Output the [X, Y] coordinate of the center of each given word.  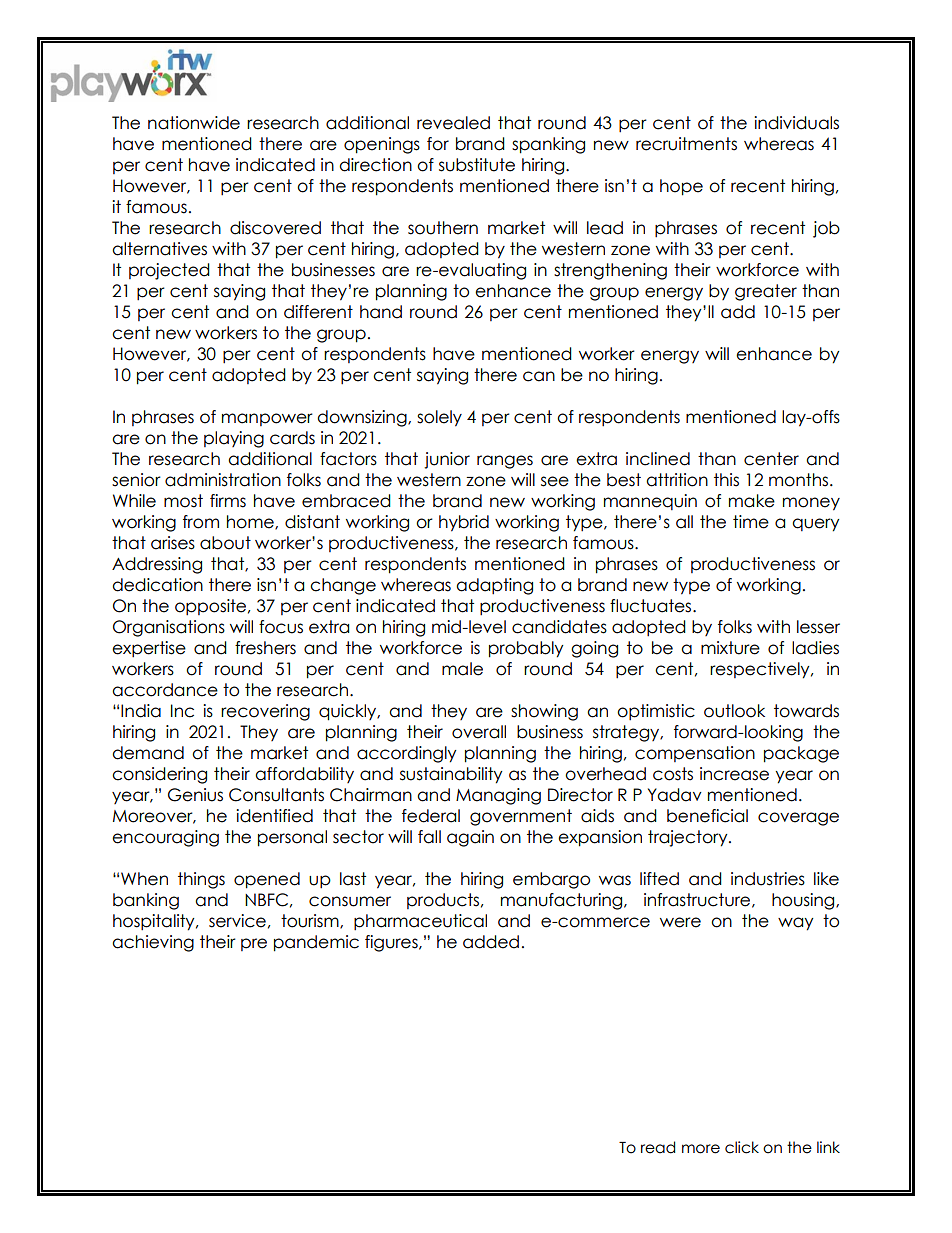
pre [254, 944]
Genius [195, 795]
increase [734, 774]
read [658, 1147]
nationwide [194, 123]
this [726, 480]
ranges [505, 462]
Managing [498, 796]
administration [223, 480]
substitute [477, 165]
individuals [796, 123]
